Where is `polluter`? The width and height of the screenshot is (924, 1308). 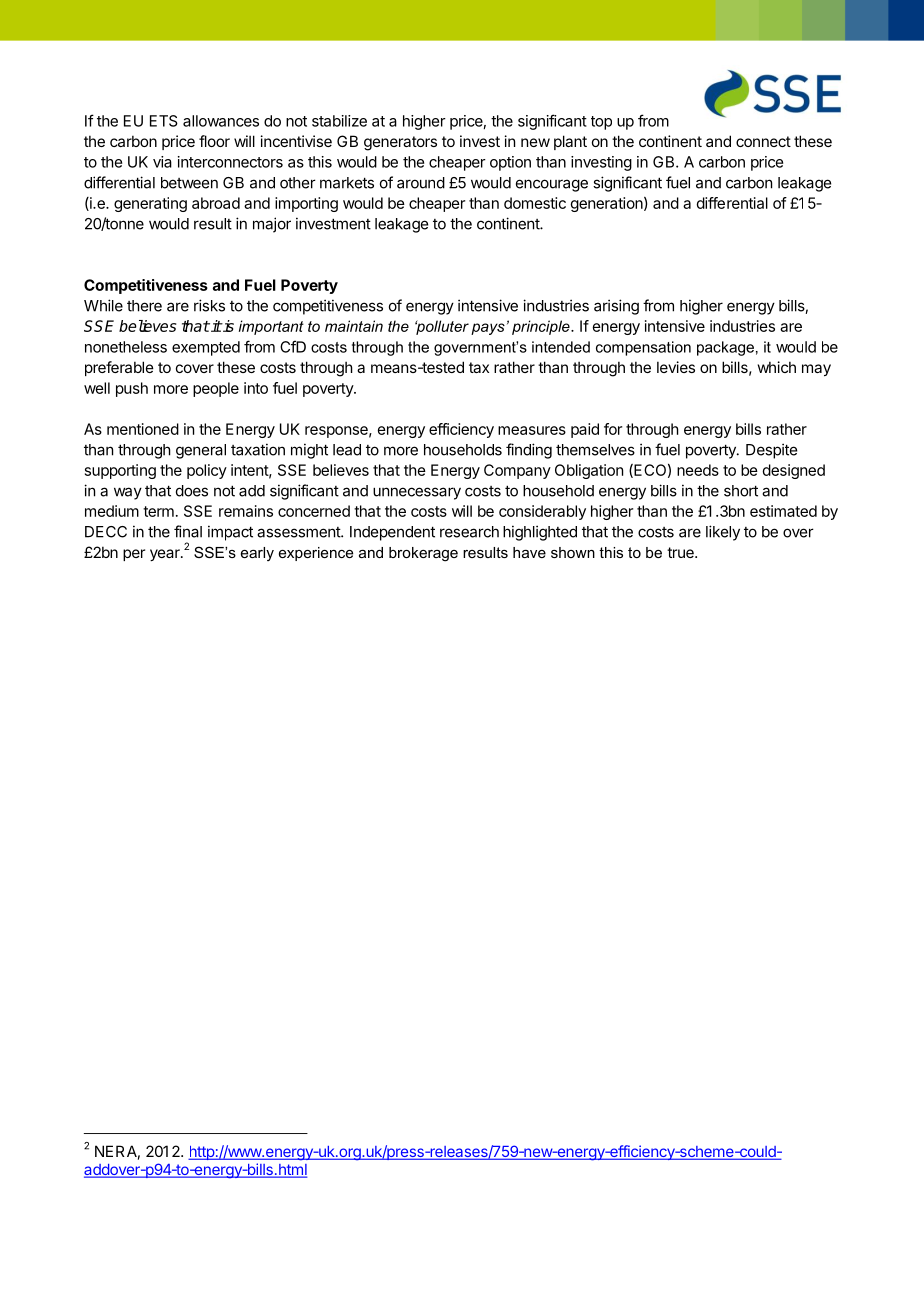 polluter is located at coordinates (442, 327).
